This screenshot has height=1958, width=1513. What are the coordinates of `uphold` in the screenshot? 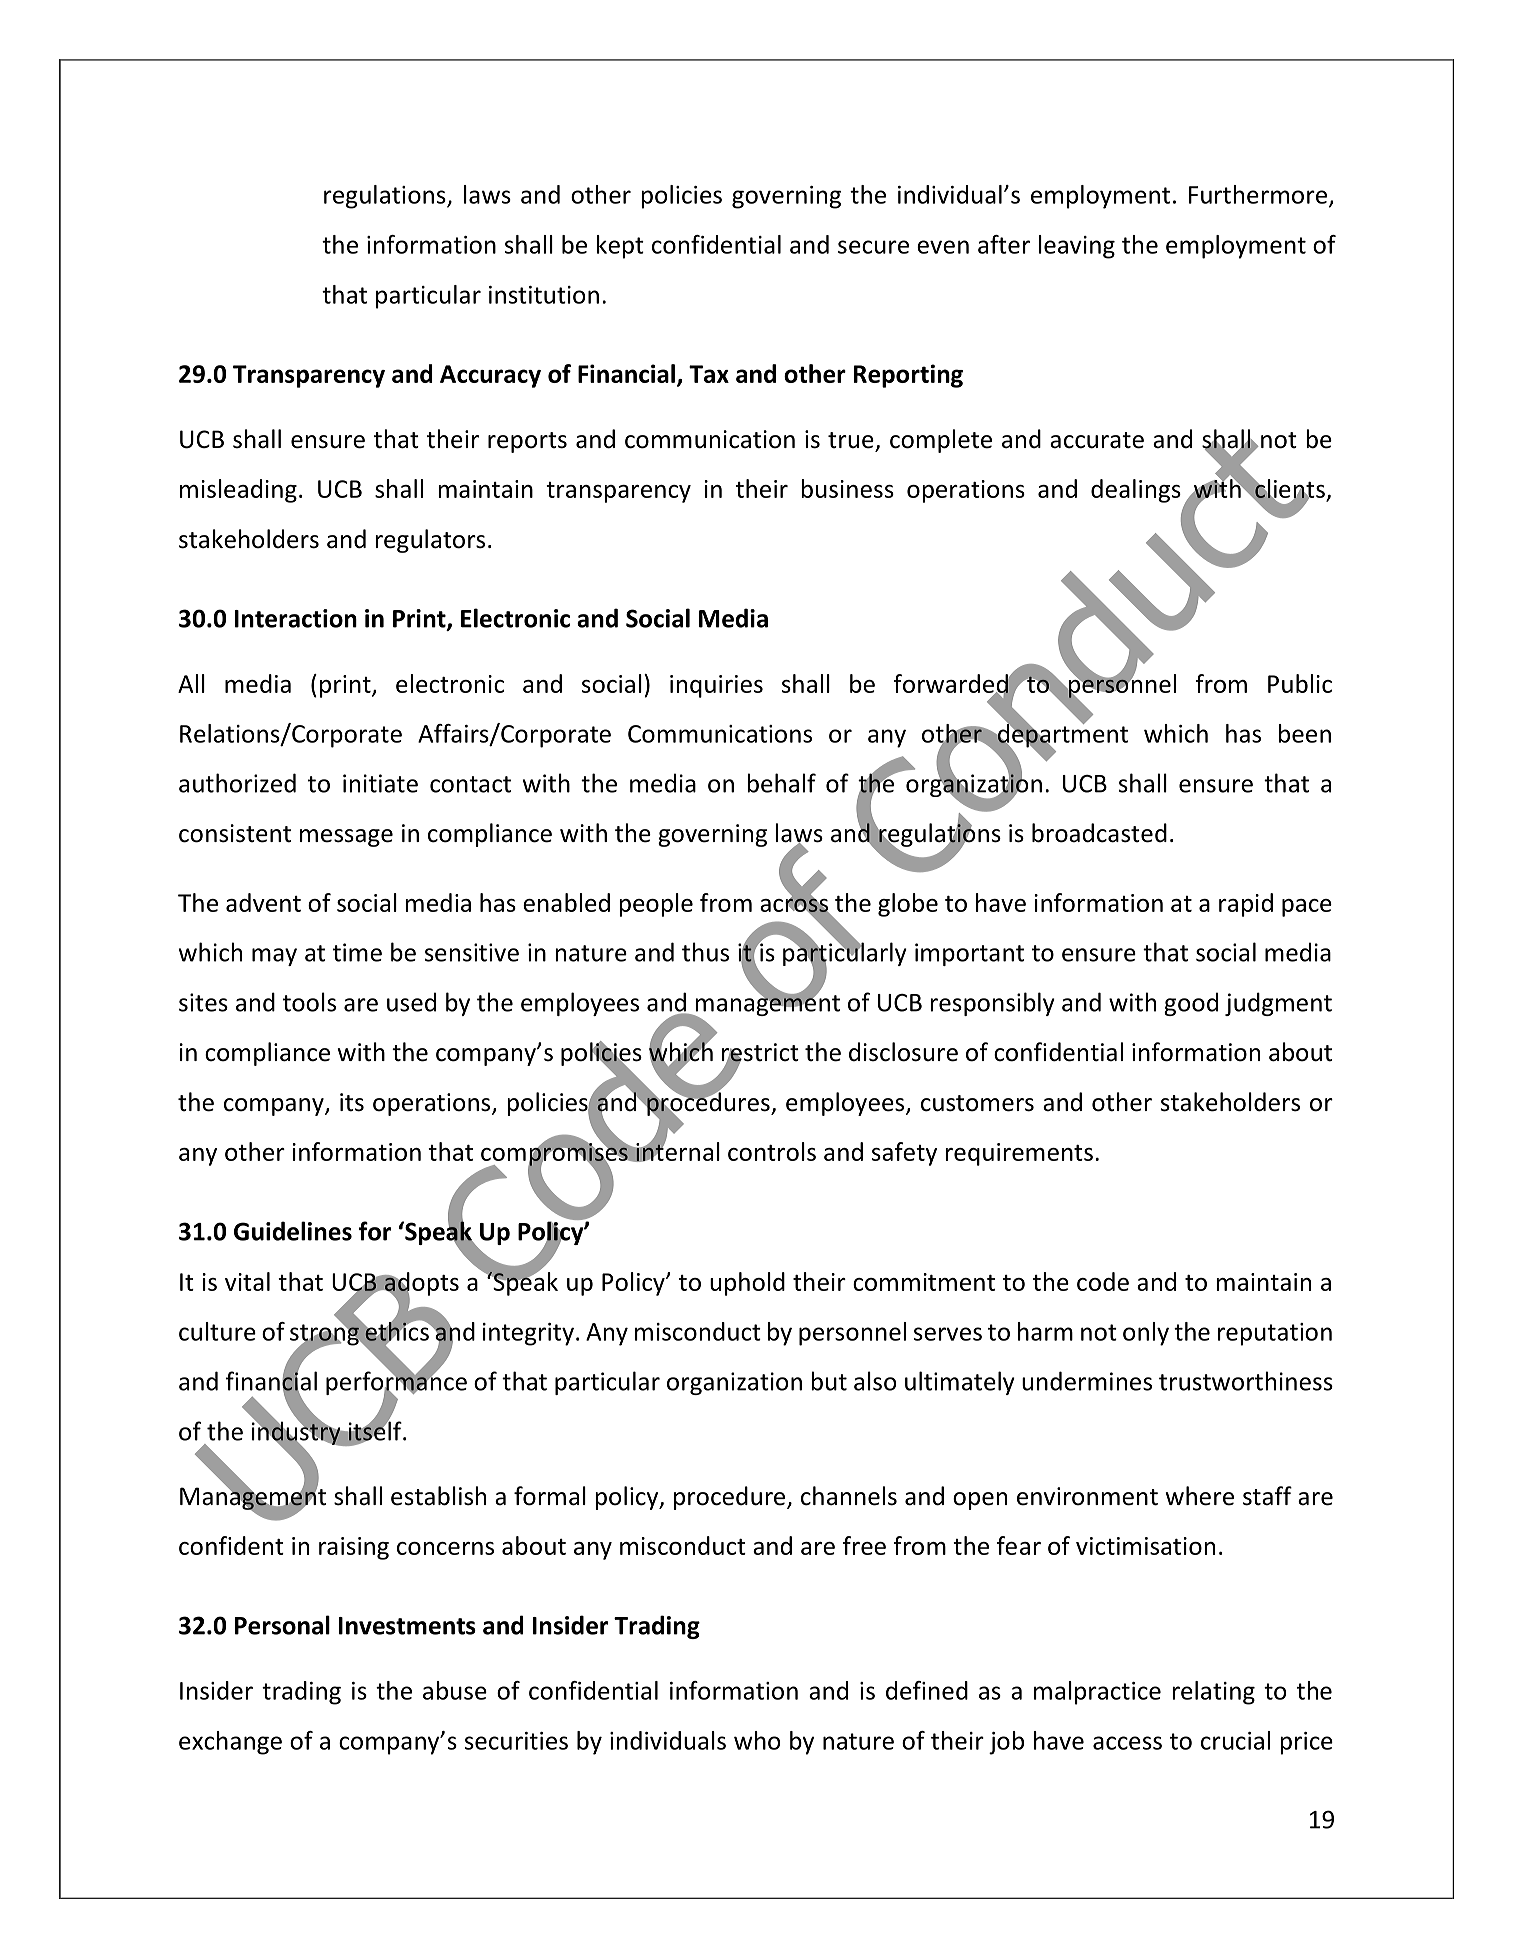 It's located at (747, 1284).
